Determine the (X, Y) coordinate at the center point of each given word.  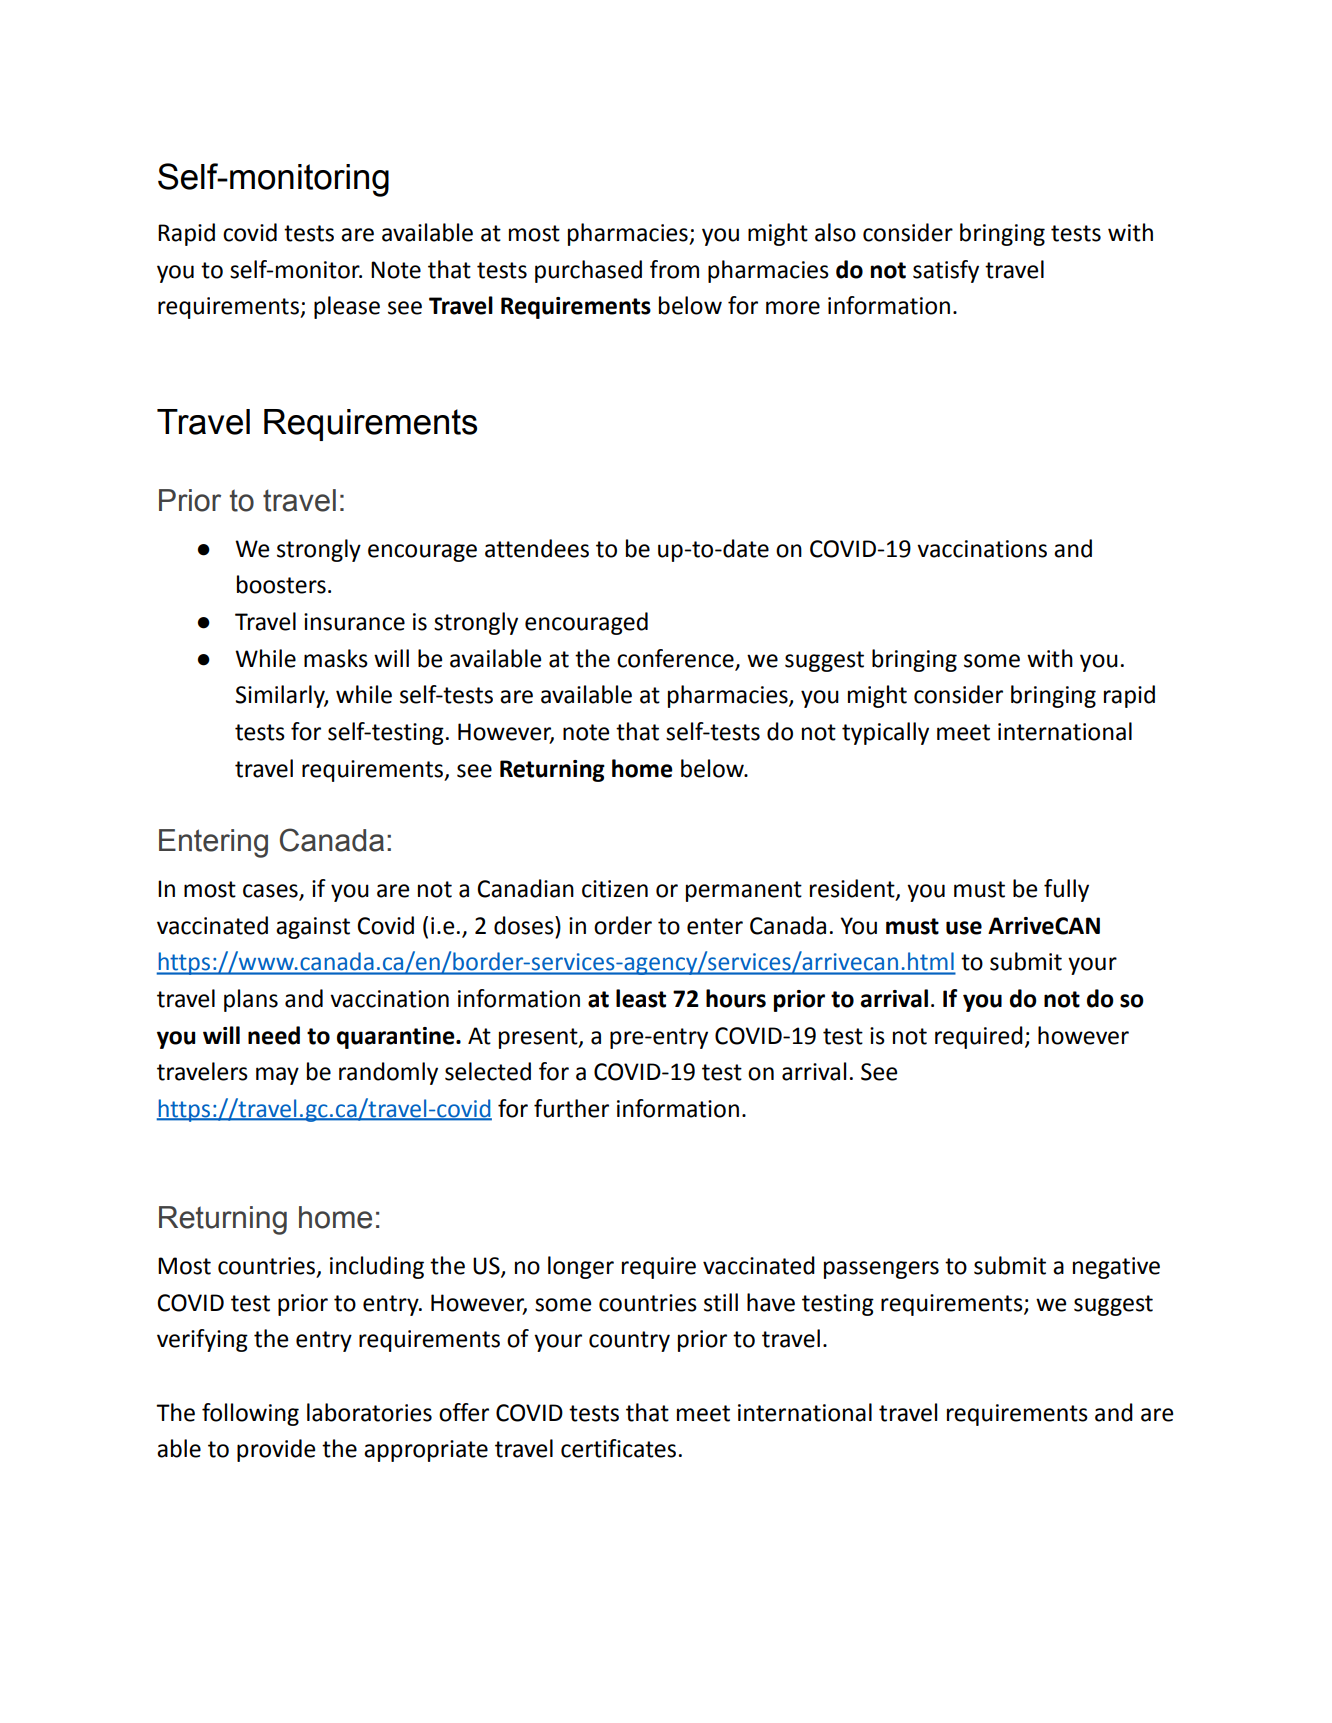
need (274, 1035)
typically (885, 733)
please (347, 307)
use (964, 928)
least (641, 998)
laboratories (369, 1412)
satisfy (946, 271)
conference (675, 658)
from (674, 269)
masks (336, 658)
